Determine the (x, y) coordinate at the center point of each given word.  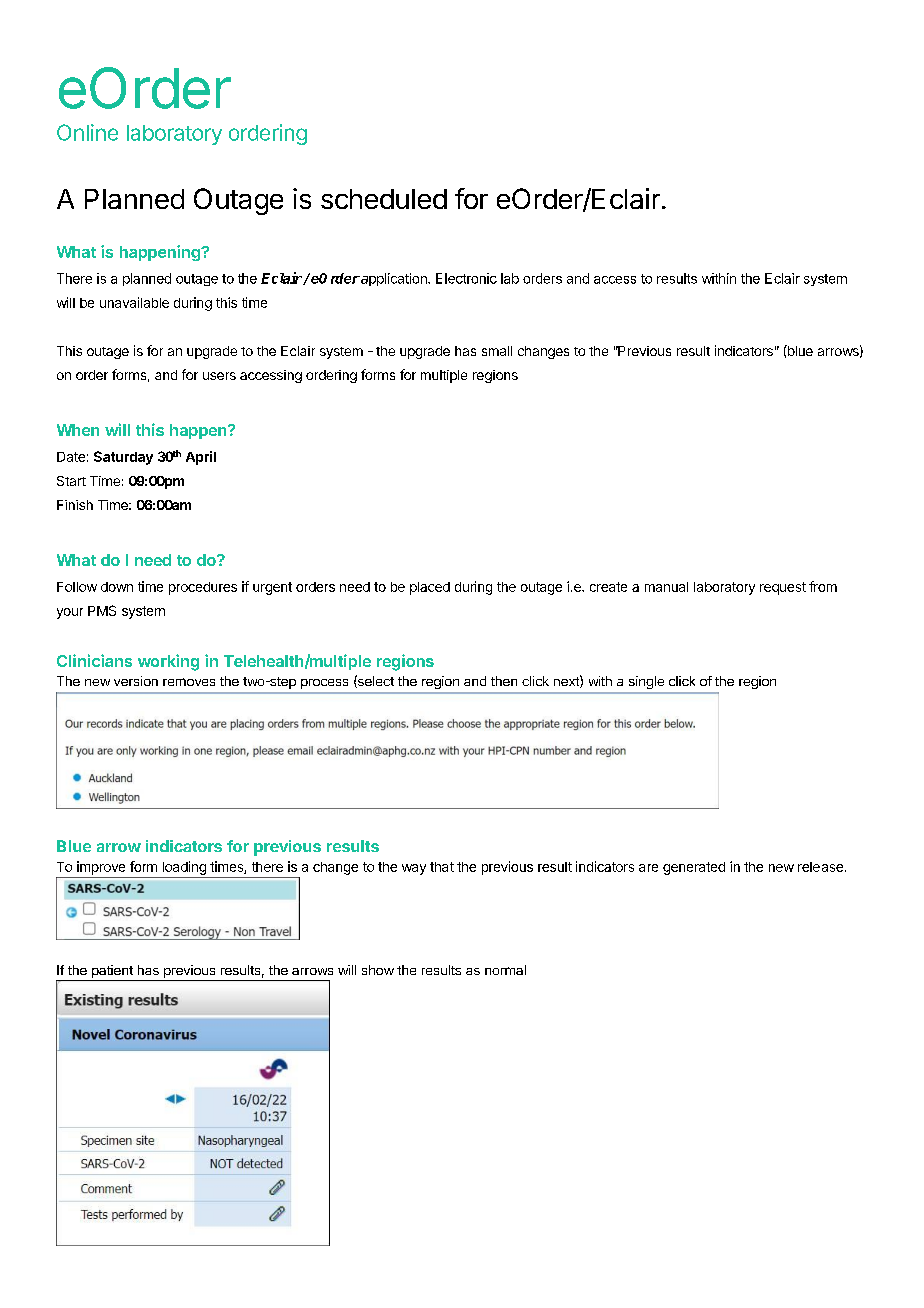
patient (112, 971)
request (783, 588)
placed (430, 588)
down (117, 587)
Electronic (466, 278)
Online (87, 132)
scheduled (384, 199)
